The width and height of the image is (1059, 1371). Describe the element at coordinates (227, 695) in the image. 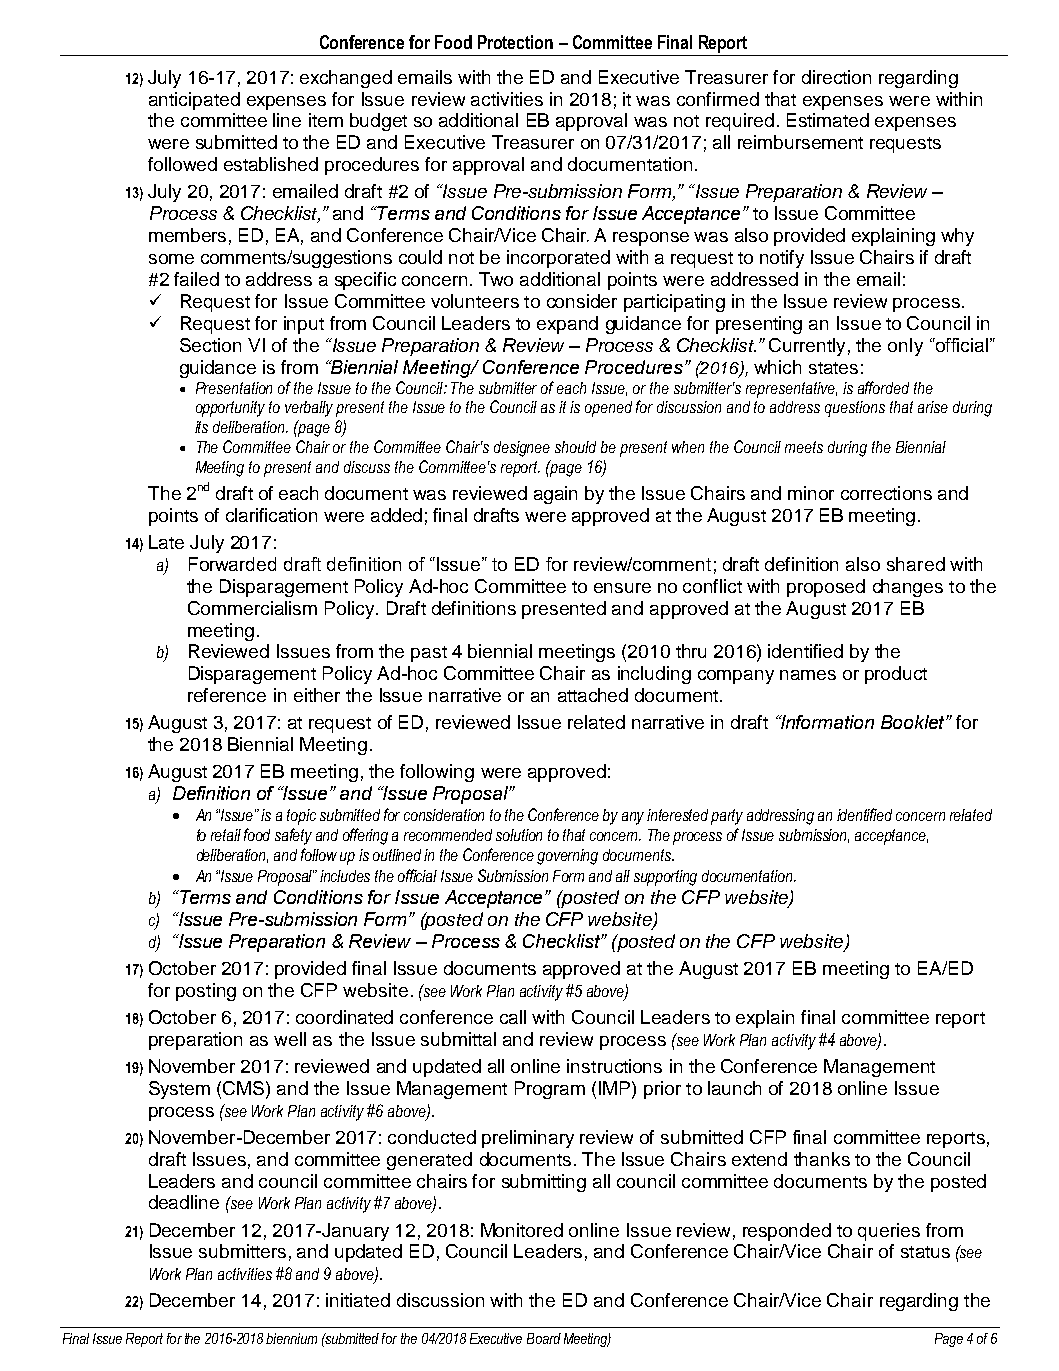

I see `reference` at that location.
